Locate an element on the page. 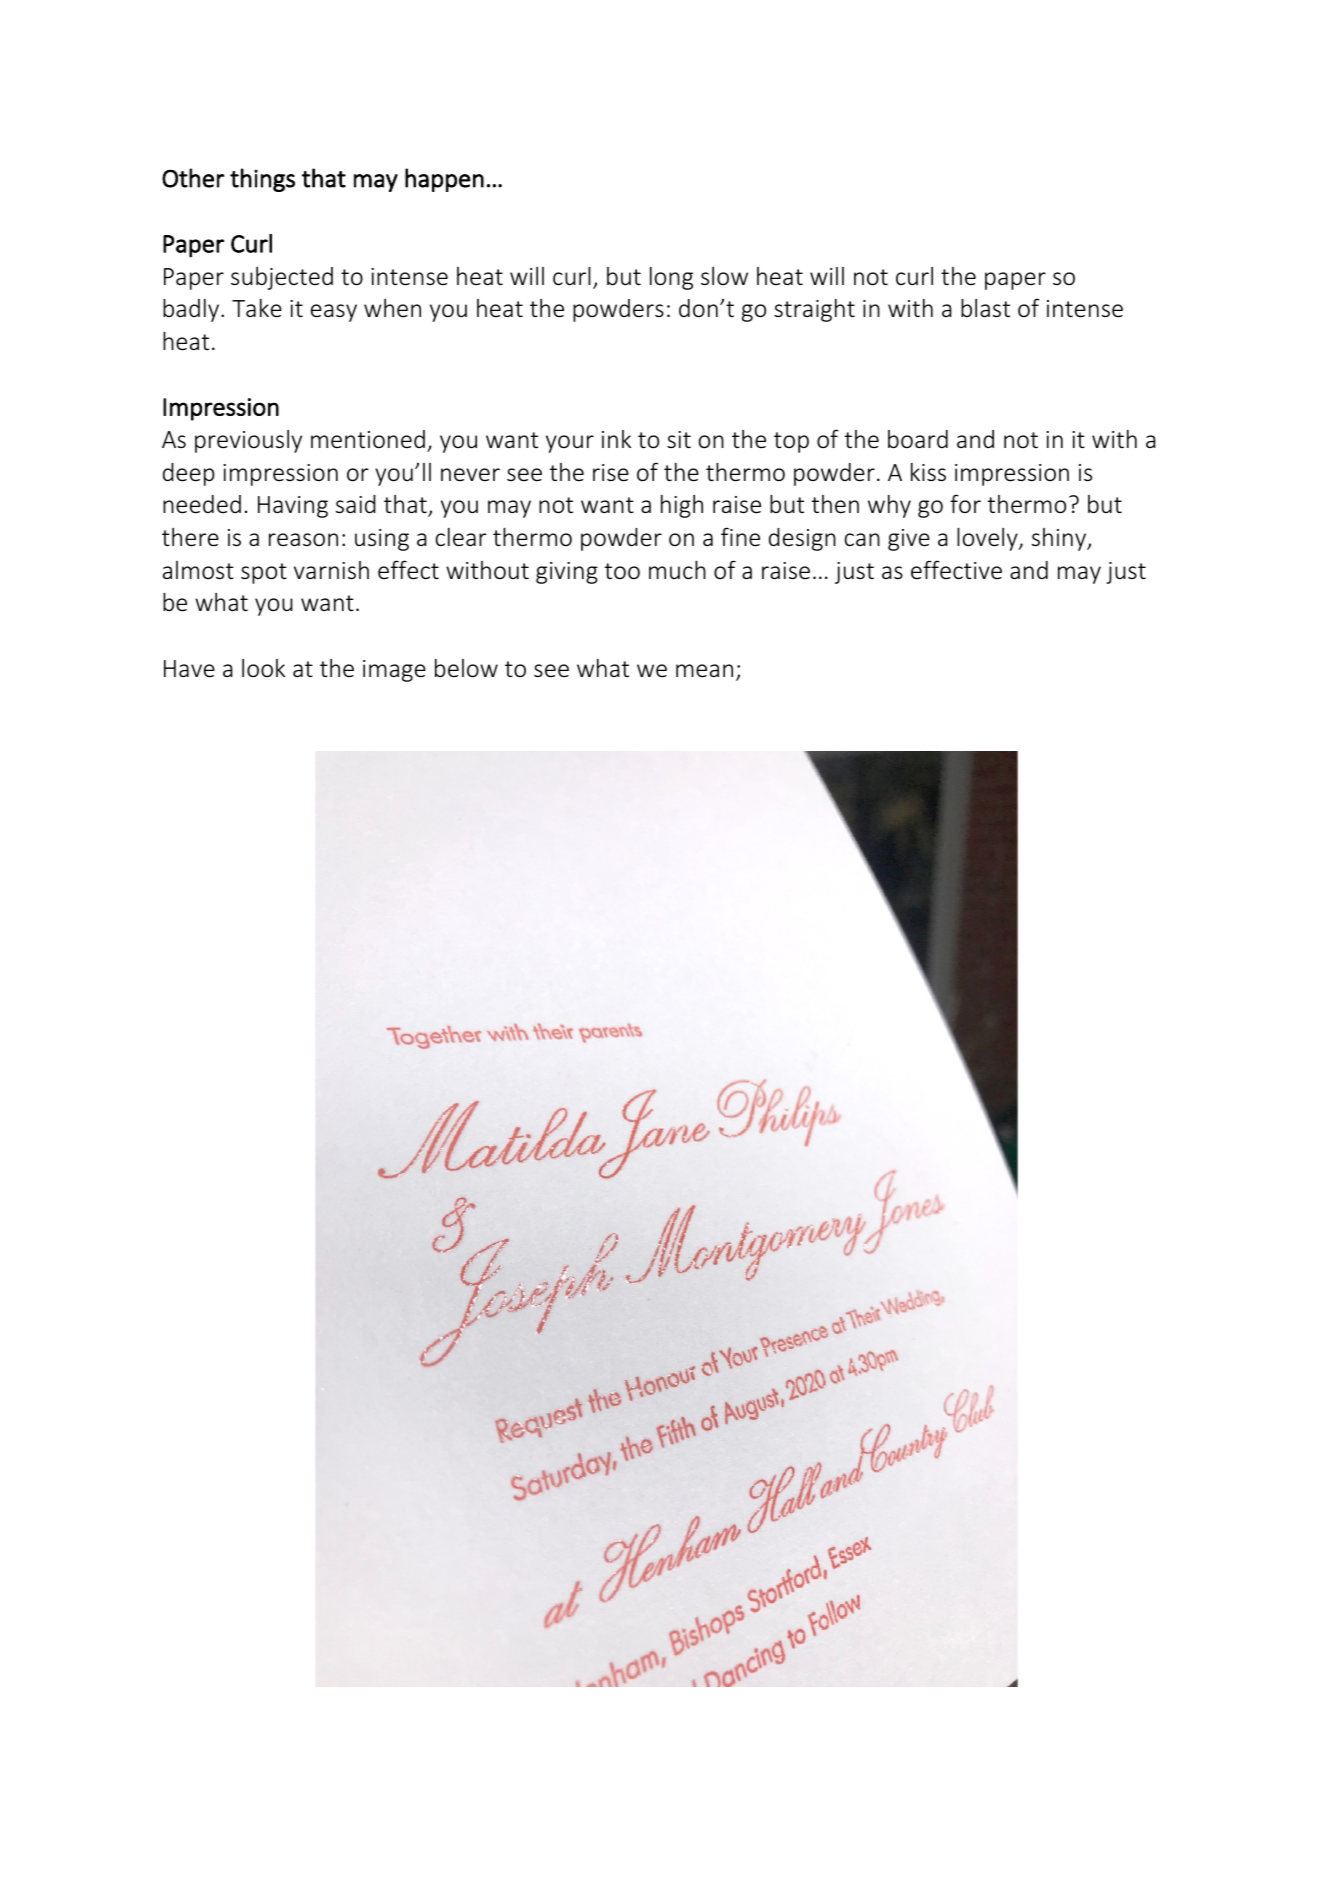 This page has height=1877, width=1327. happen is located at coordinates (444, 180).
